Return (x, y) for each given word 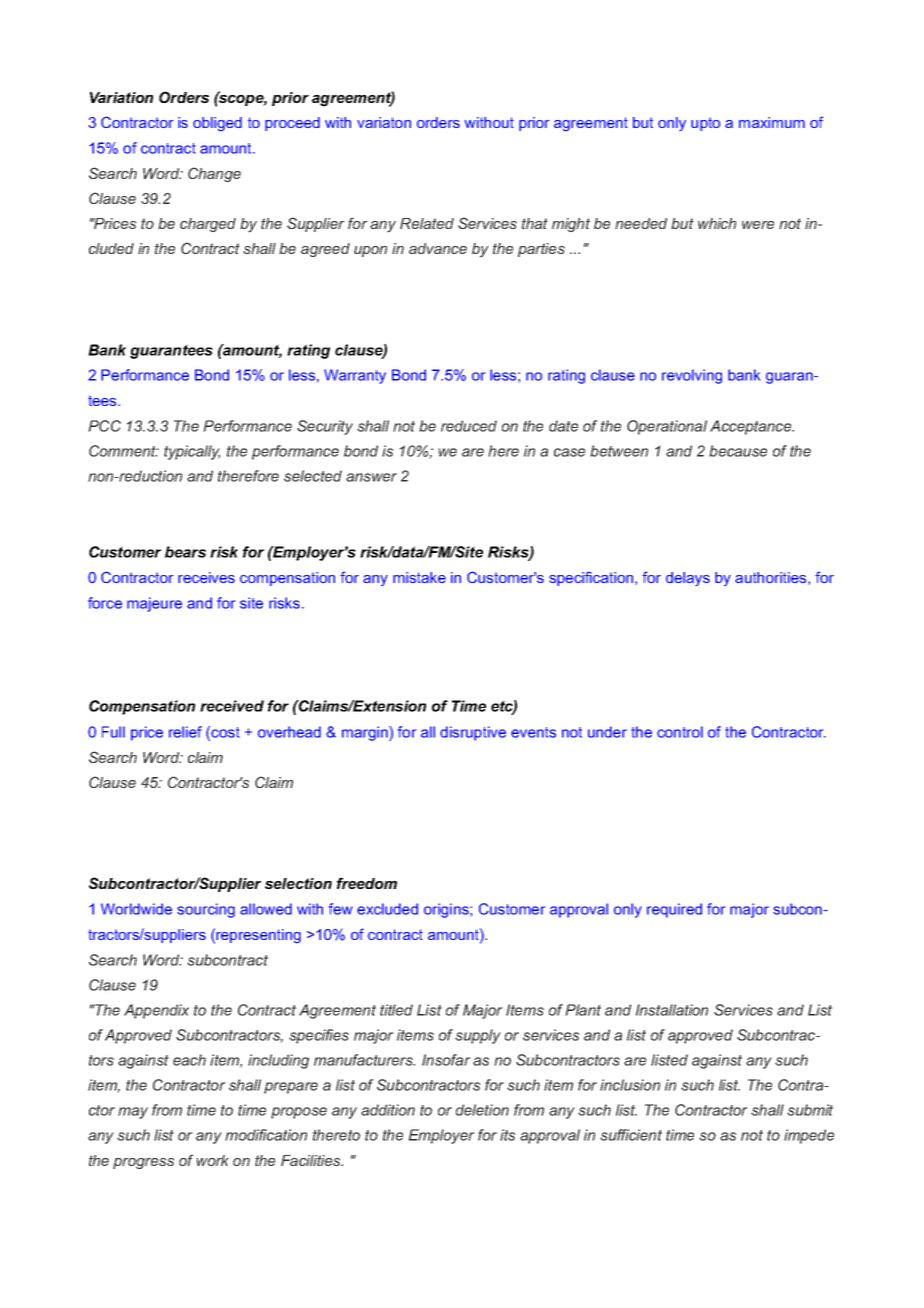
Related (427, 223)
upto (705, 124)
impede (809, 1136)
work (212, 1160)
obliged (217, 124)
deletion (482, 1110)
